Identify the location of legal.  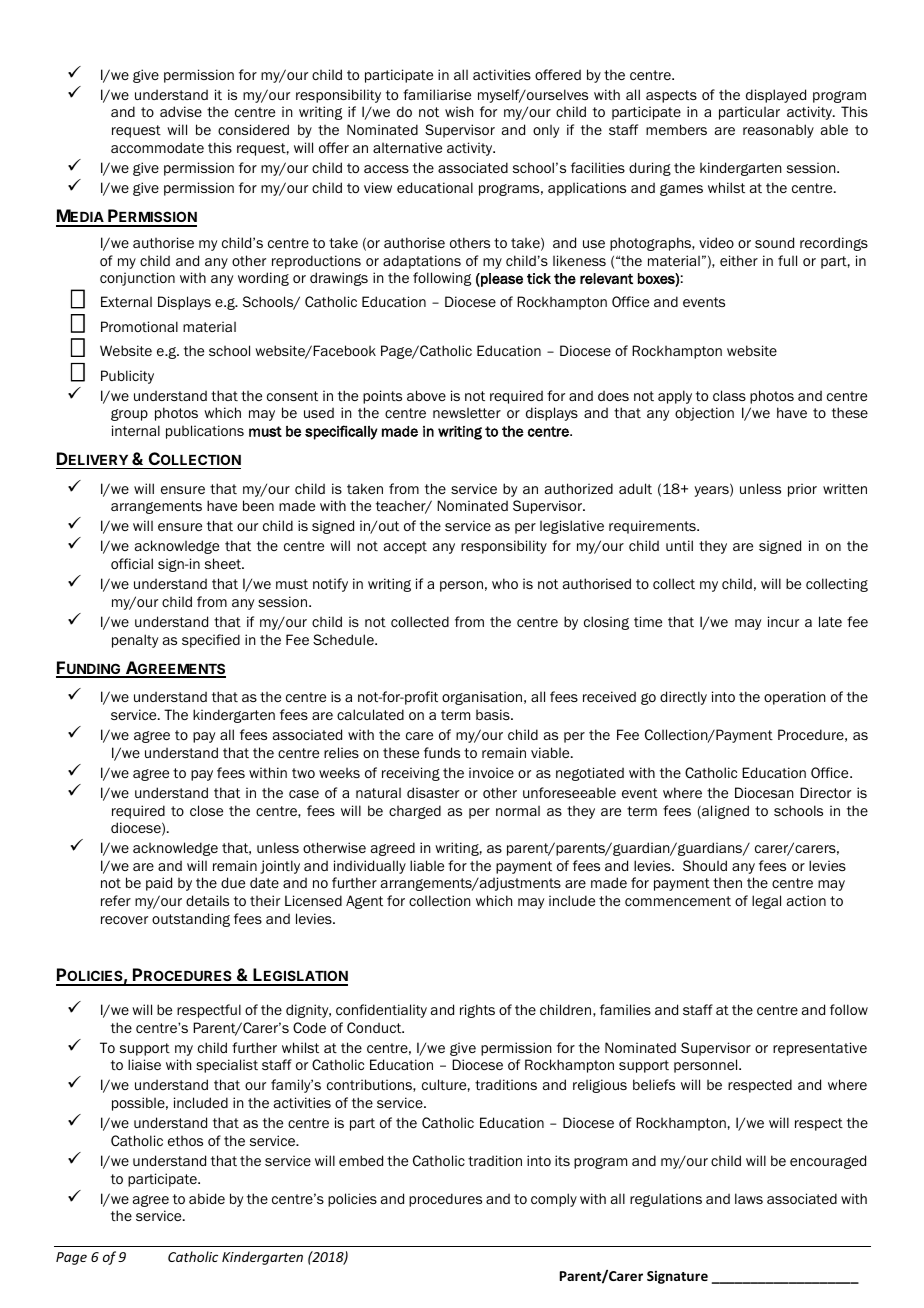
(766, 902).
